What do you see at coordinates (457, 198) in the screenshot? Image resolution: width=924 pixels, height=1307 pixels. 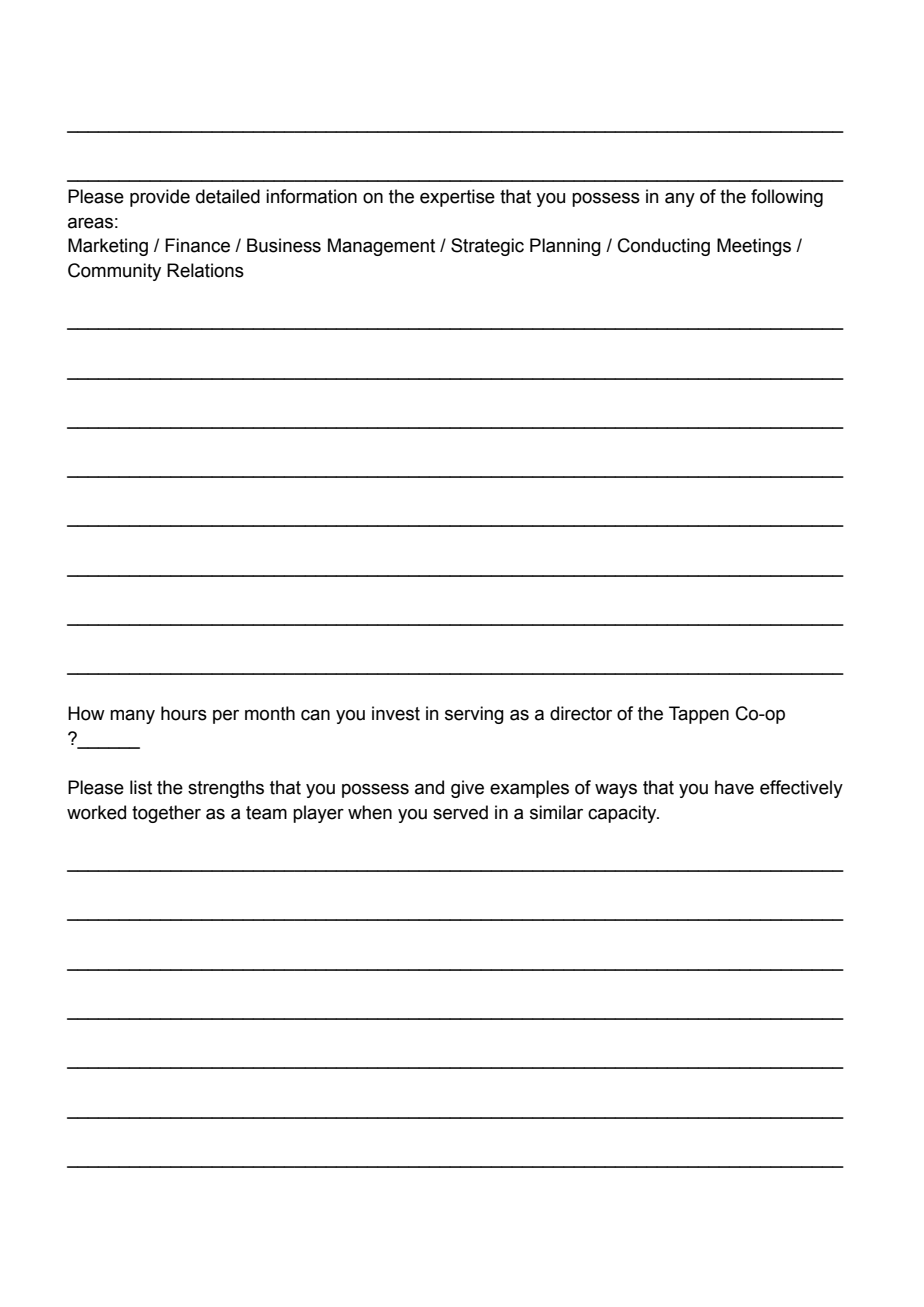 I see `expertise` at bounding box center [457, 198].
